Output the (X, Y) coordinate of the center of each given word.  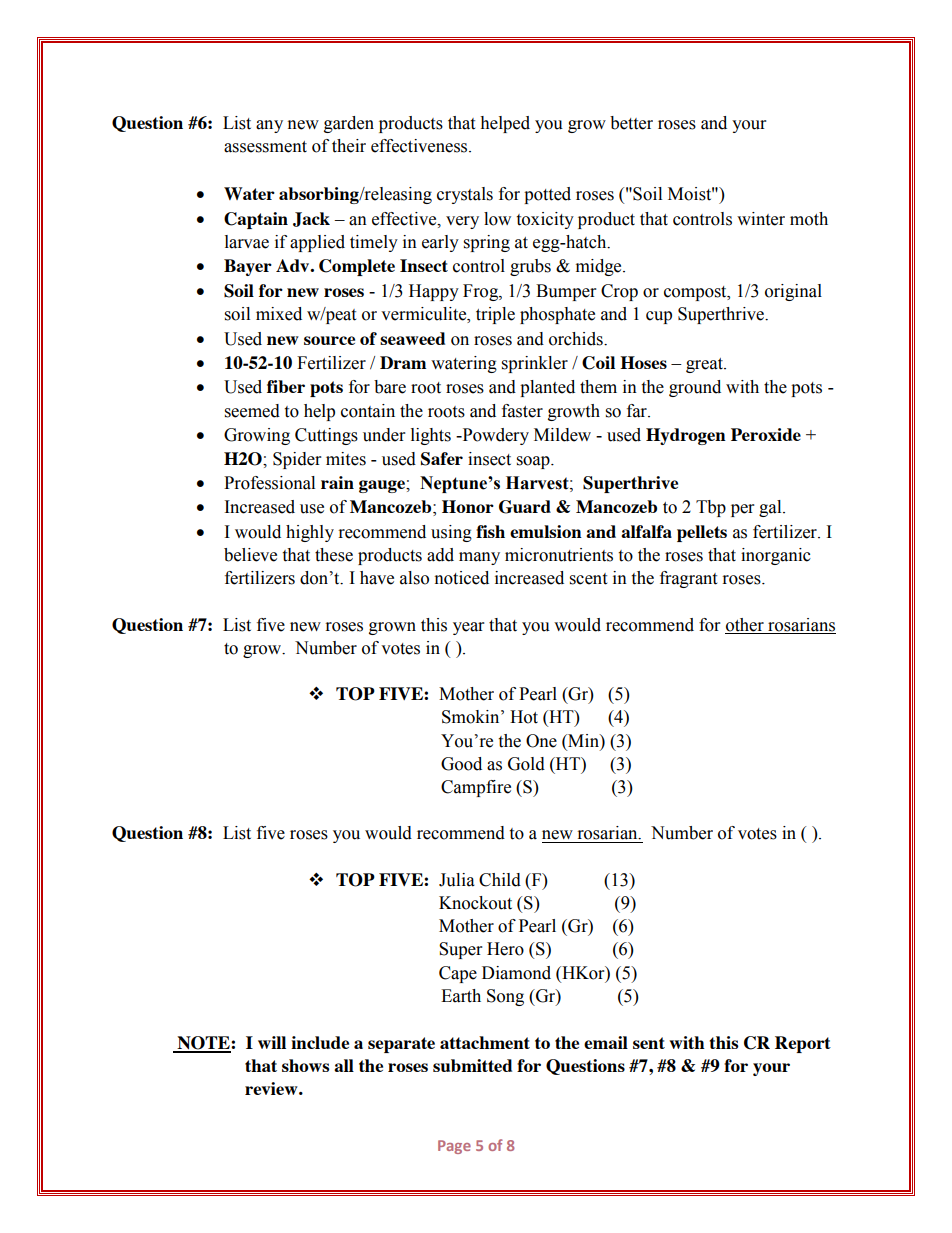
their (349, 146)
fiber (286, 386)
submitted (472, 1065)
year (468, 628)
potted (547, 195)
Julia (457, 880)
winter (761, 219)
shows (306, 1065)
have (377, 578)
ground (695, 388)
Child (500, 880)
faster (522, 411)
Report (803, 1044)
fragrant (688, 579)
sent (649, 1043)
